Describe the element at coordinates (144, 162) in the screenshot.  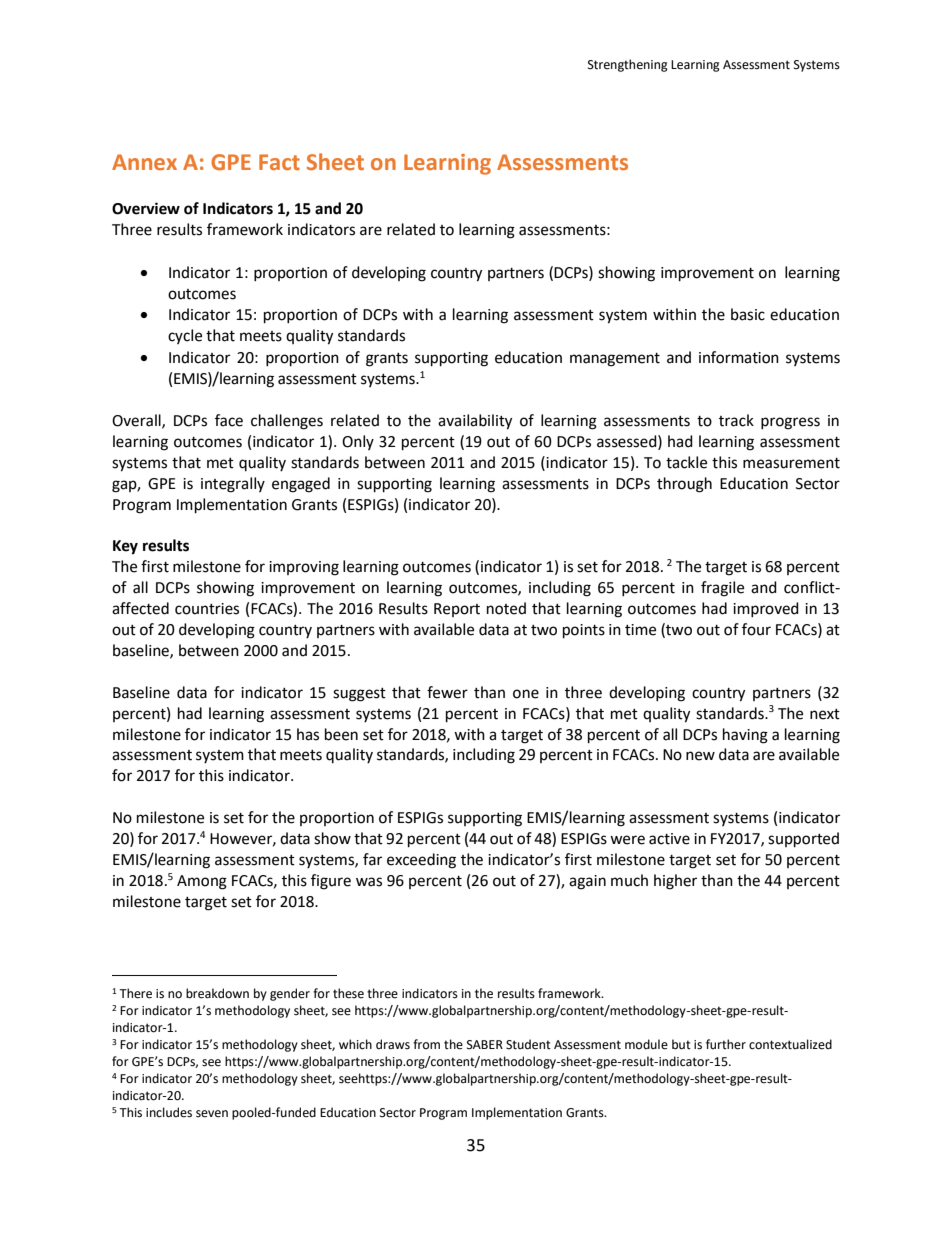
I see `Annex` at that location.
